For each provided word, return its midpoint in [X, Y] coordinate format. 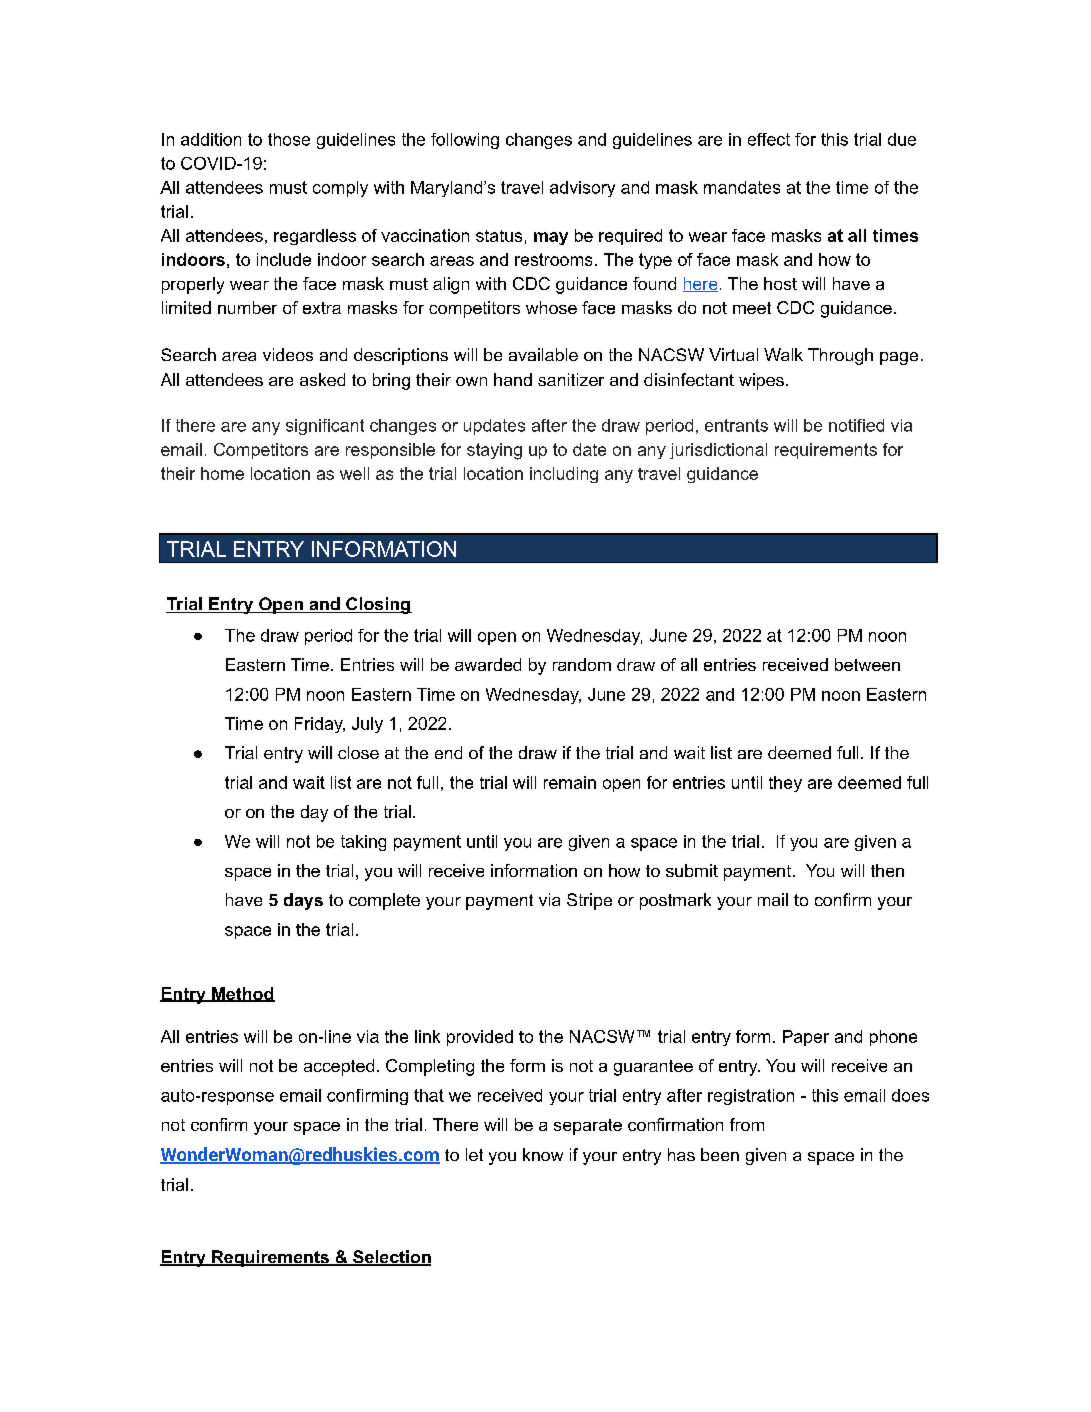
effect [769, 139]
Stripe [589, 901]
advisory [582, 189]
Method [242, 994]
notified [856, 425]
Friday [320, 725]
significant [325, 427]
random [582, 664]
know [543, 1154]
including [564, 475]
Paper [806, 1038]
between [867, 664]
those [289, 139]
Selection [391, 1258]
